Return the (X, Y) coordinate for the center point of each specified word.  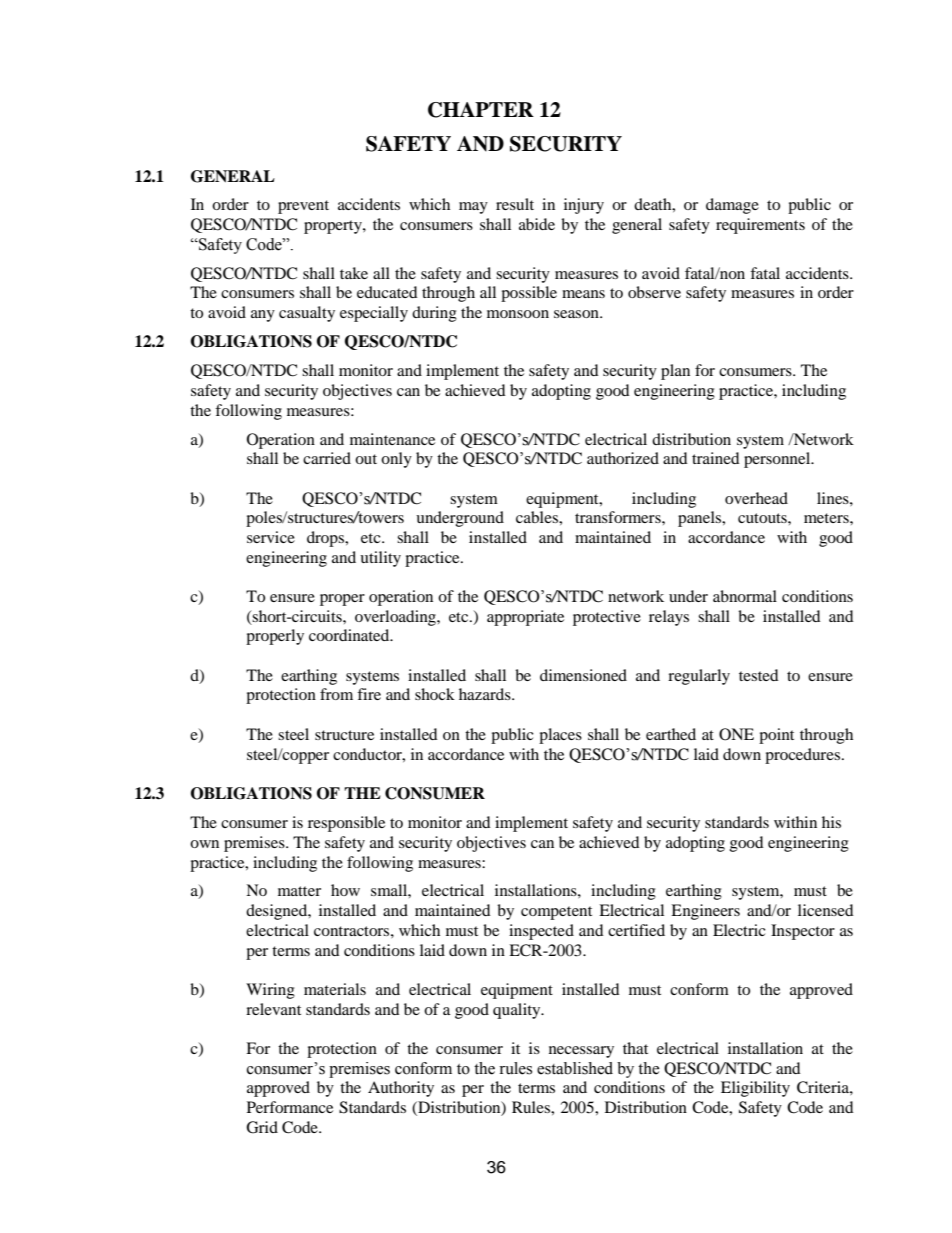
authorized (623, 458)
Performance (290, 1107)
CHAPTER (481, 110)
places (560, 736)
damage (732, 206)
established (575, 1068)
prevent (303, 207)
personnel (778, 460)
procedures (802, 756)
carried (327, 458)
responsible (346, 824)
